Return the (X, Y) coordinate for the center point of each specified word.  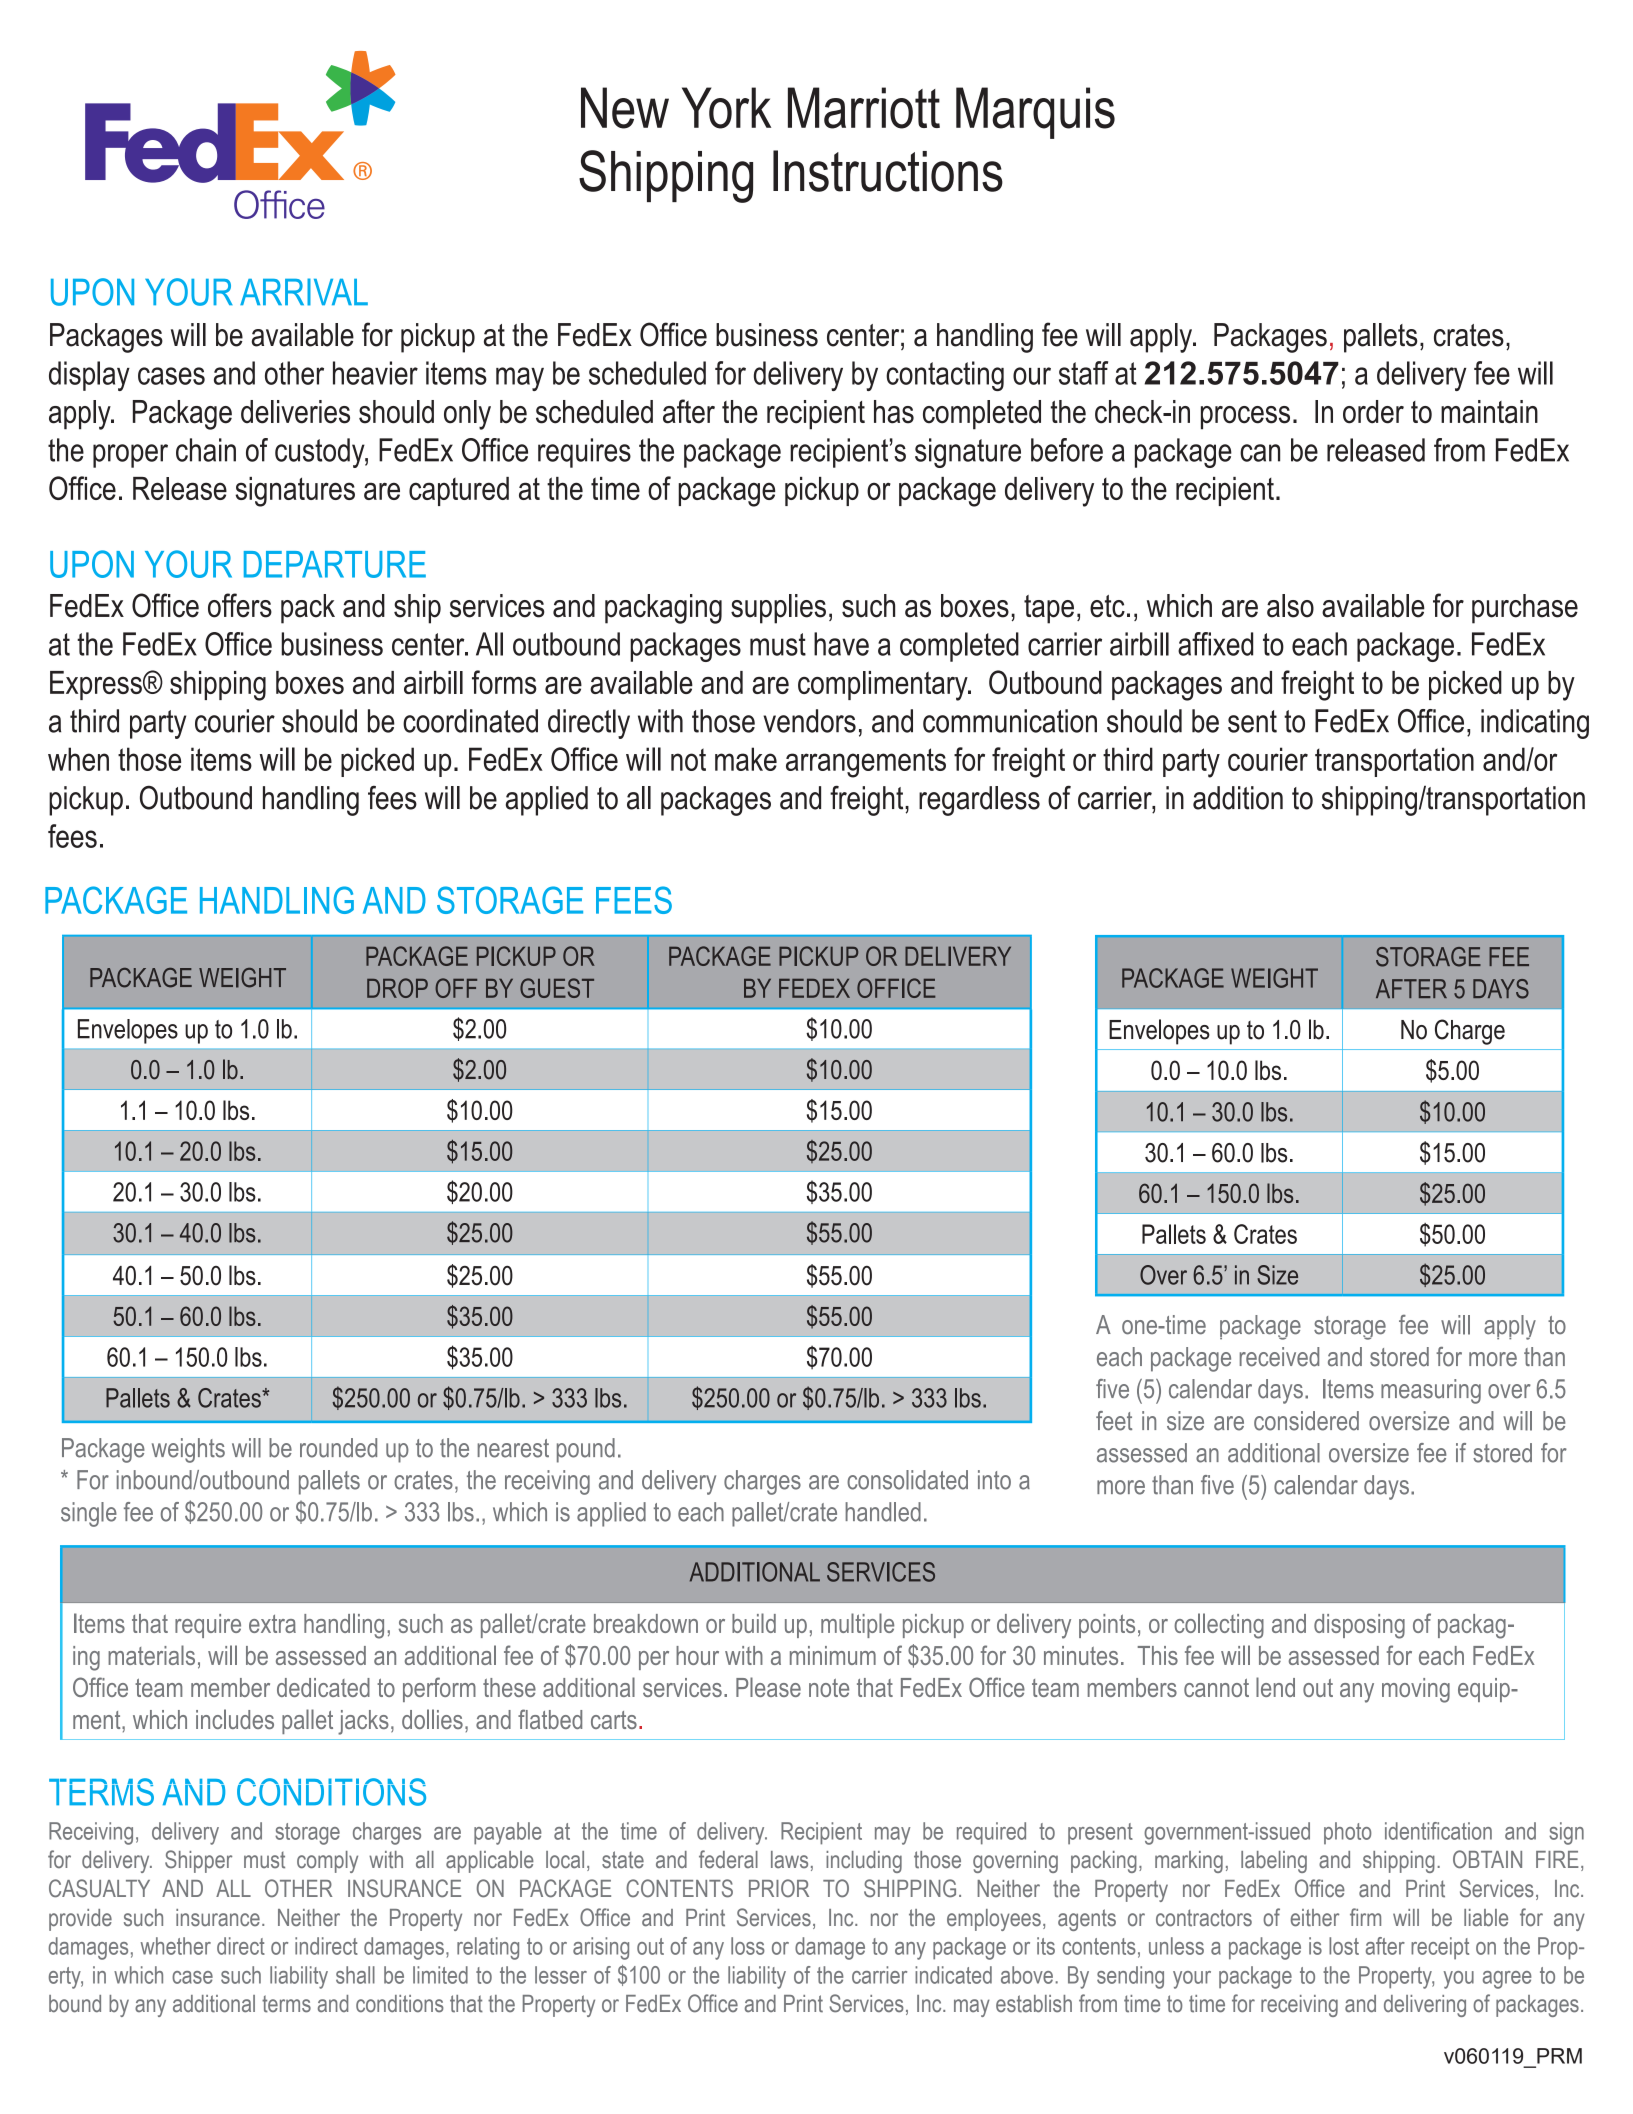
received (1279, 1357)
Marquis (1035, 113)
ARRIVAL (304, 292)
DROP (397, 988)
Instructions (888, 171)
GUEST (557, 988)
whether (176, 1946)
